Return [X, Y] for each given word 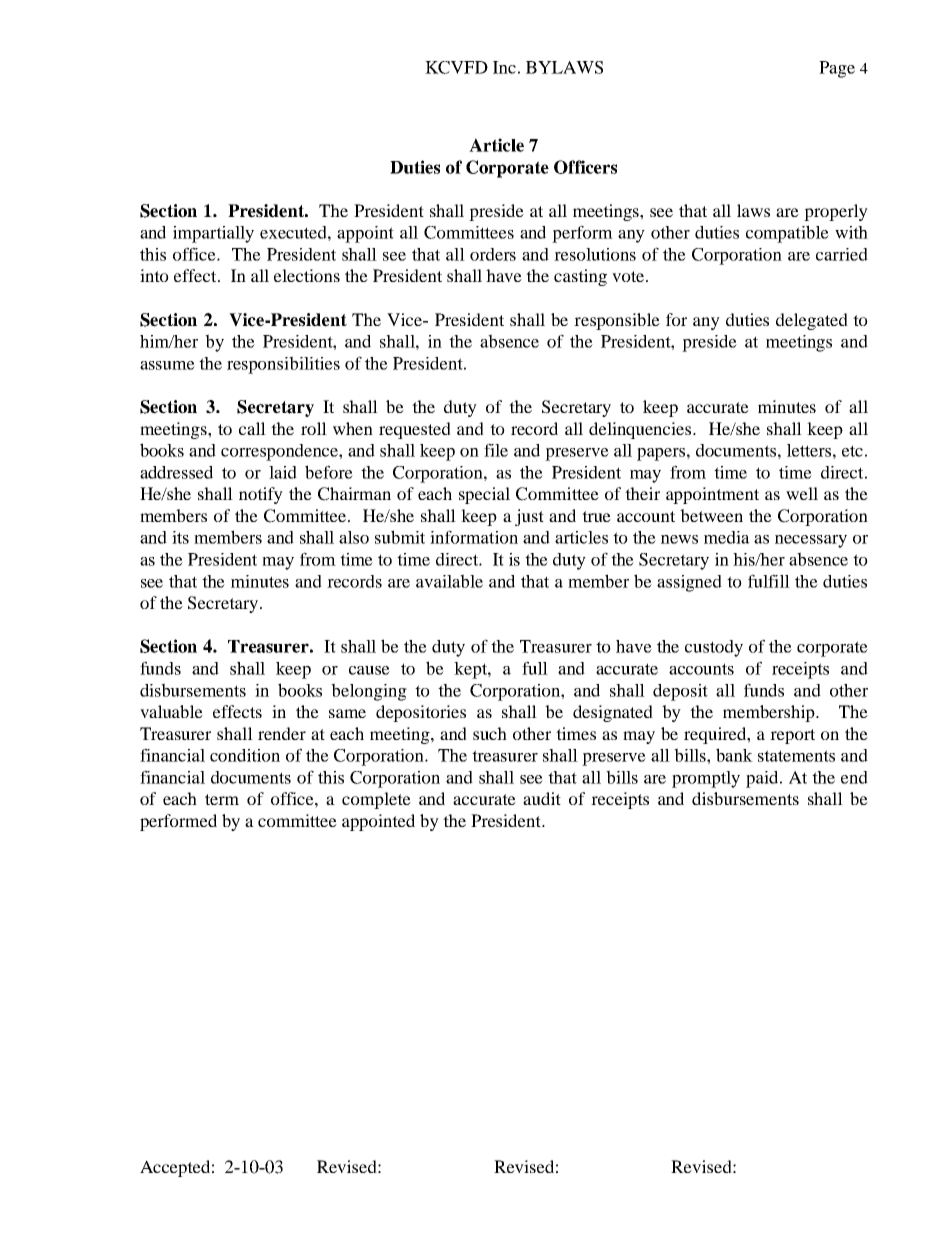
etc [852, 451]
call [252, 428]
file [496, 450]
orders [493, 254]
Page [837, 69]
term [222, 799]
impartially [213, 234]
